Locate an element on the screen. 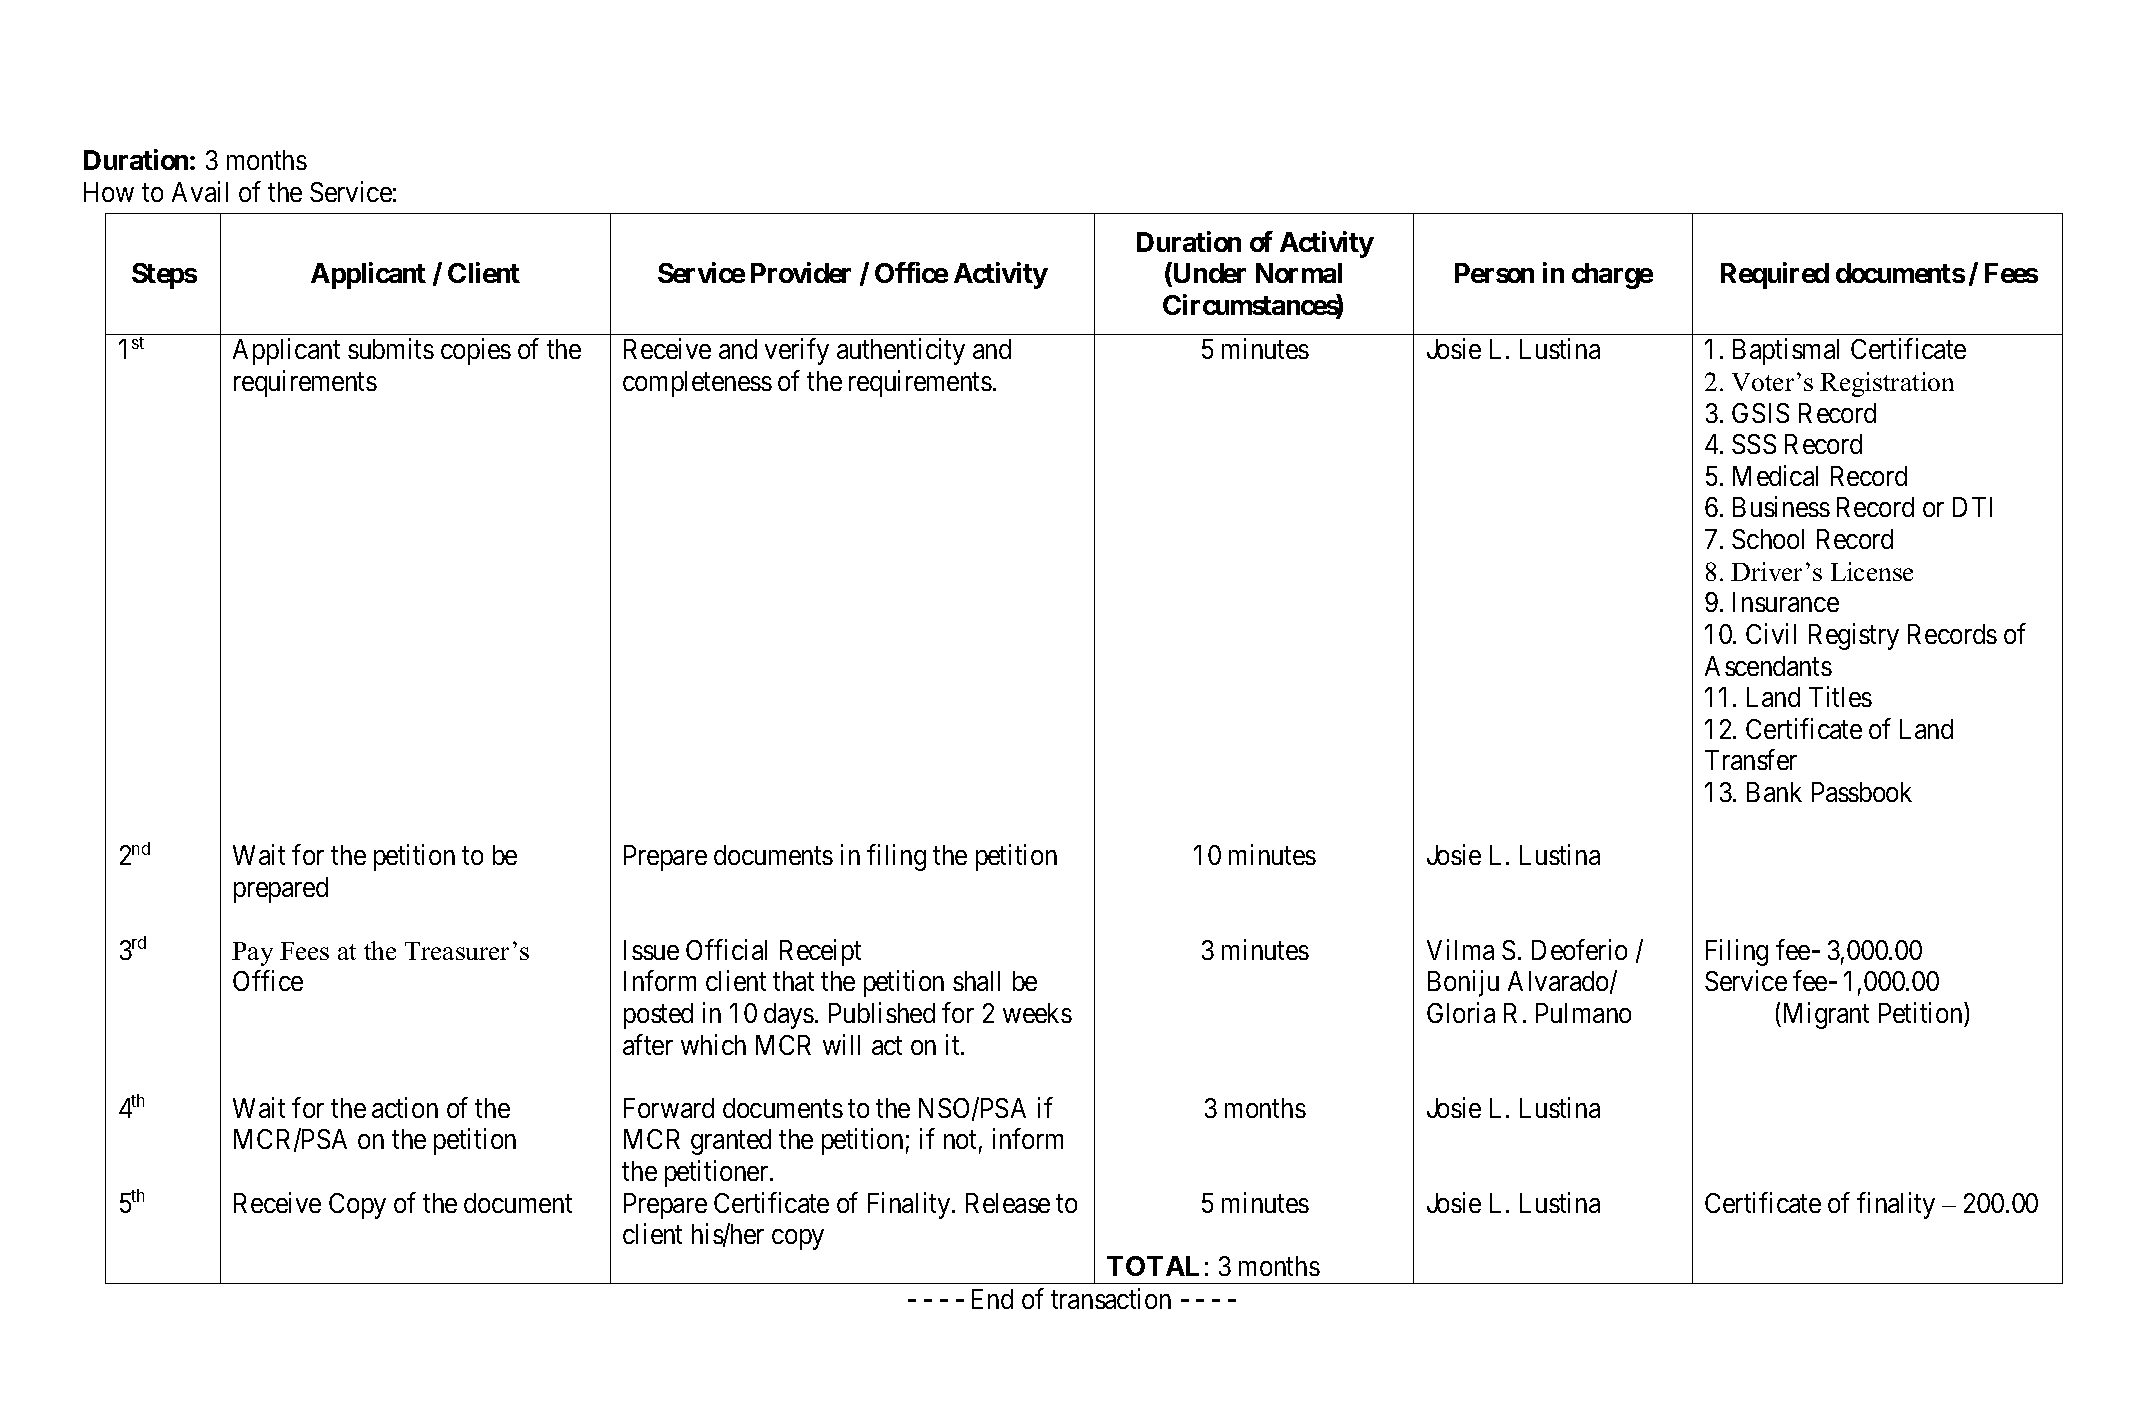 The image size is (2142, 1401). Medical is located at coordinates (1775, 475).
